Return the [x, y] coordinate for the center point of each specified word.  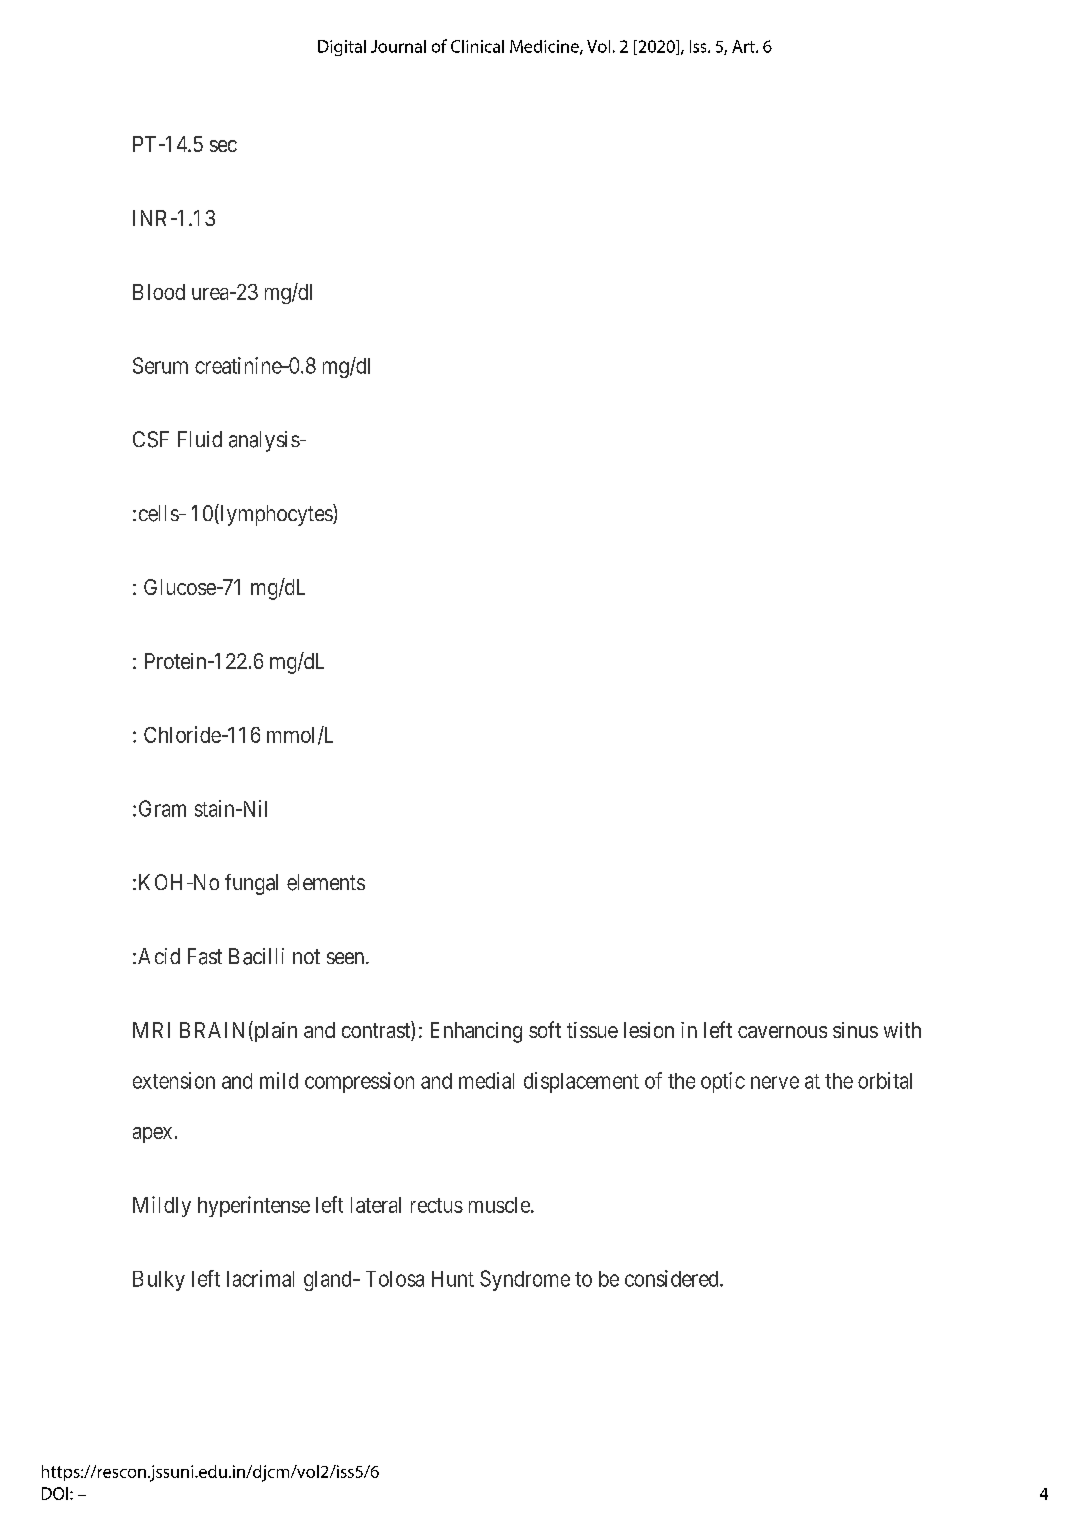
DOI [55, 1493]
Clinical [477, 46]
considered [673, 1278]
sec [223, 146]
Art [744, 46]
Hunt [453, 1279]
